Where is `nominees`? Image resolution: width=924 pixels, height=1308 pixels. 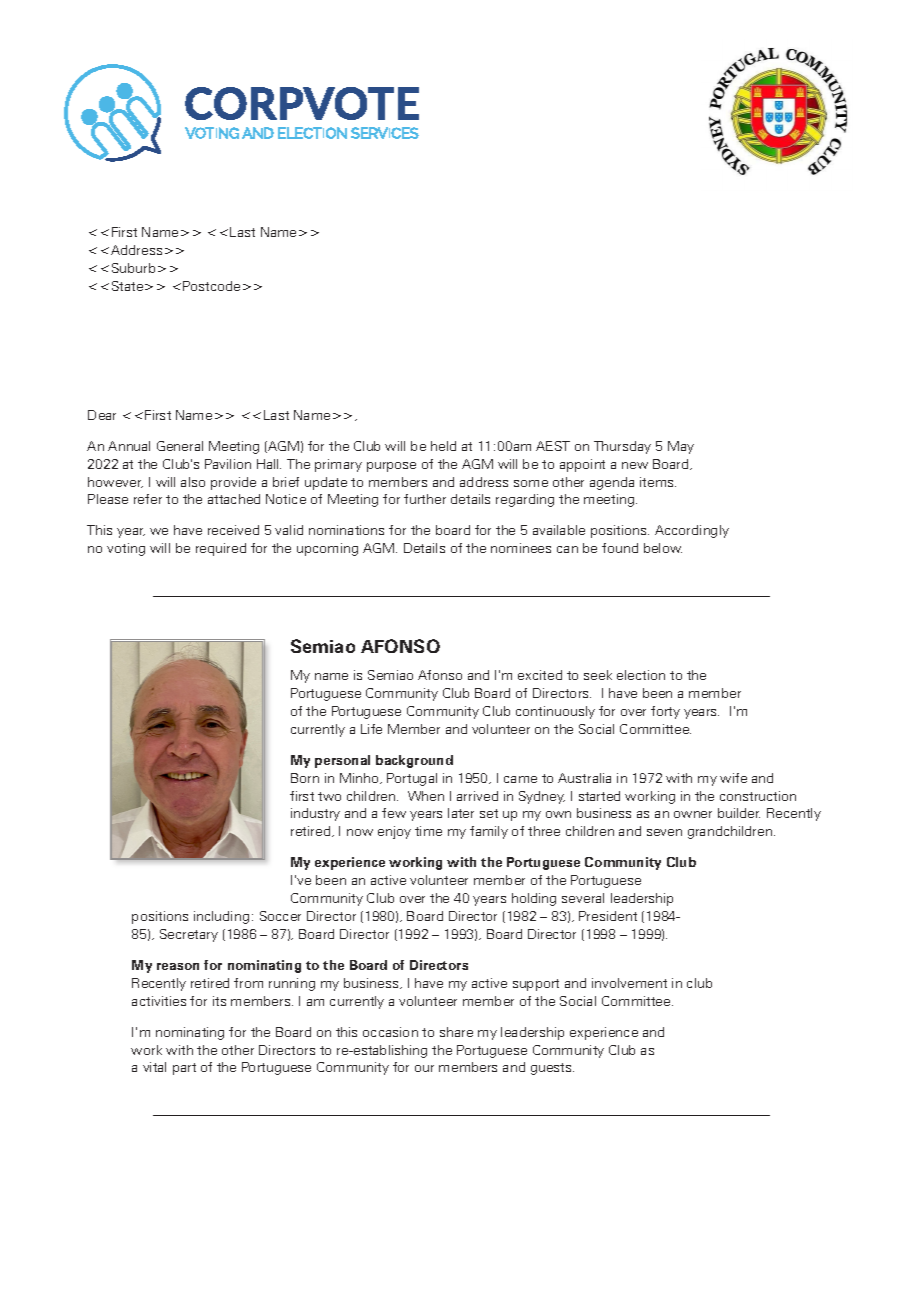 nominees is located at coordinates (521, 548).
